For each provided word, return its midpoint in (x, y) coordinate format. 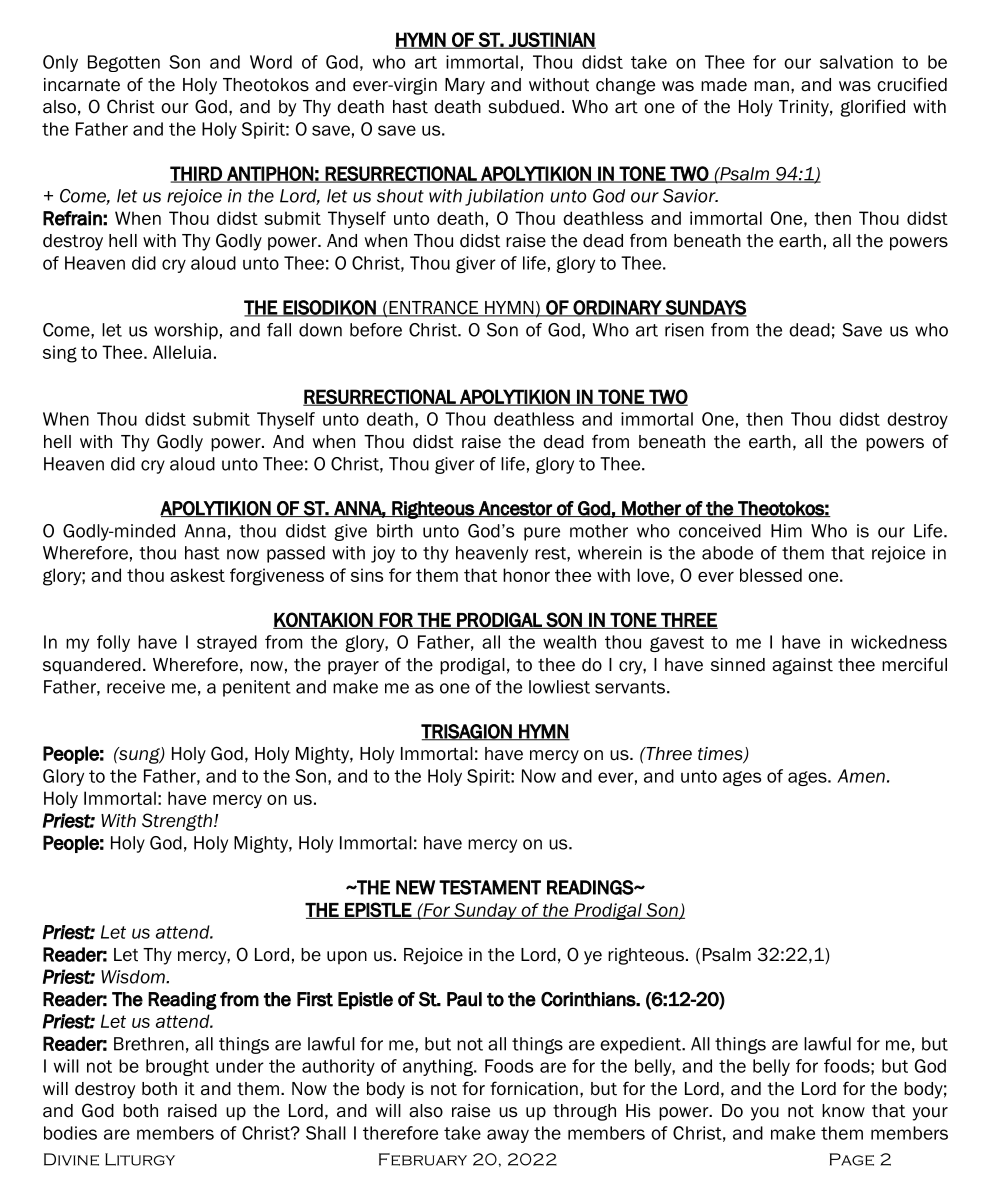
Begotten (124, 63)
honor (526, 575)
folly (113, 643)
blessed (771, 575)
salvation (856, 62)
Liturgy (140, 1159)
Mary (465, 86)
